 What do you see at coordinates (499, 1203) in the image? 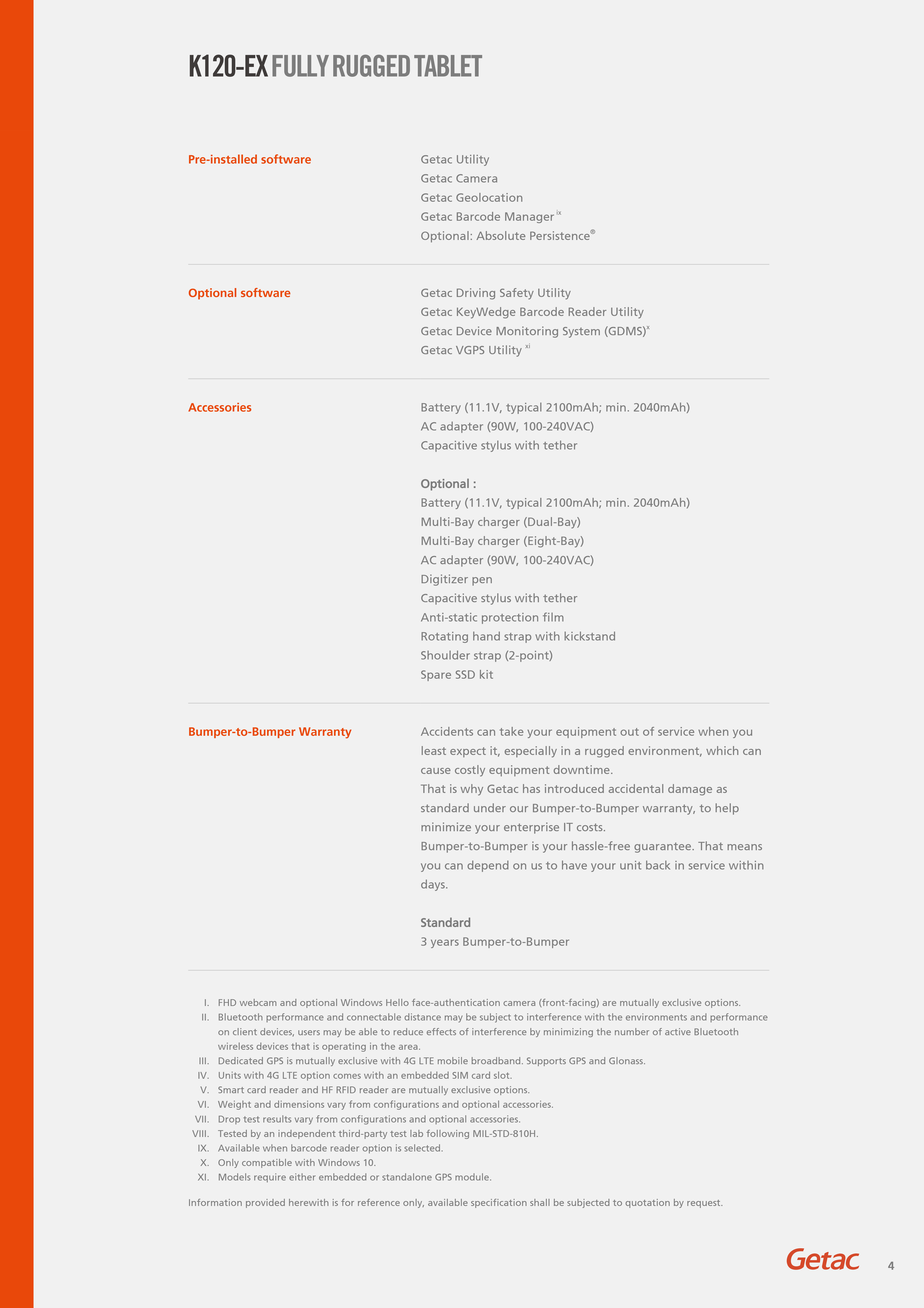
I see `specification` at bounding box center [499, 1203].
